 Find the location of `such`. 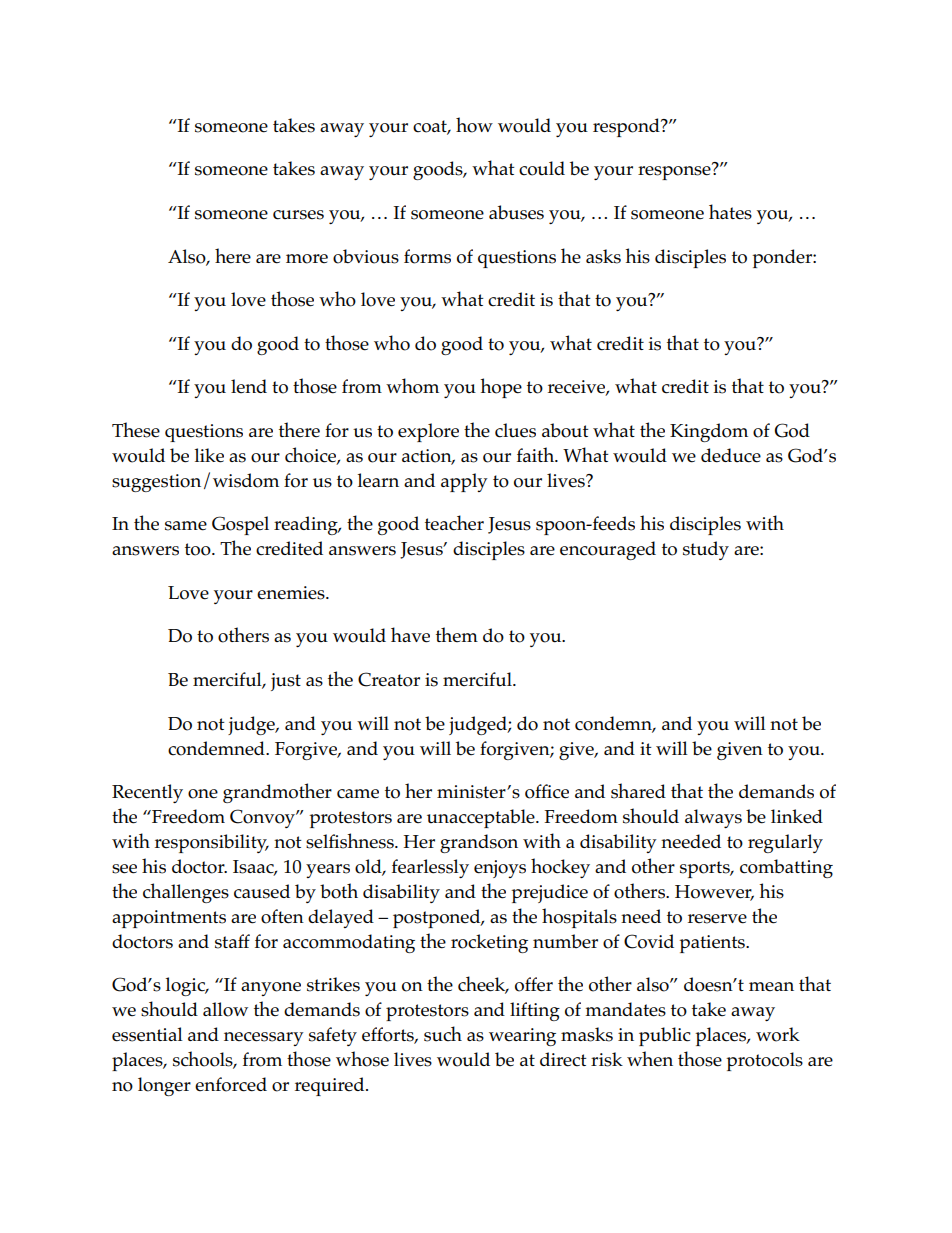

such is located at coordinates (443, 1034).
